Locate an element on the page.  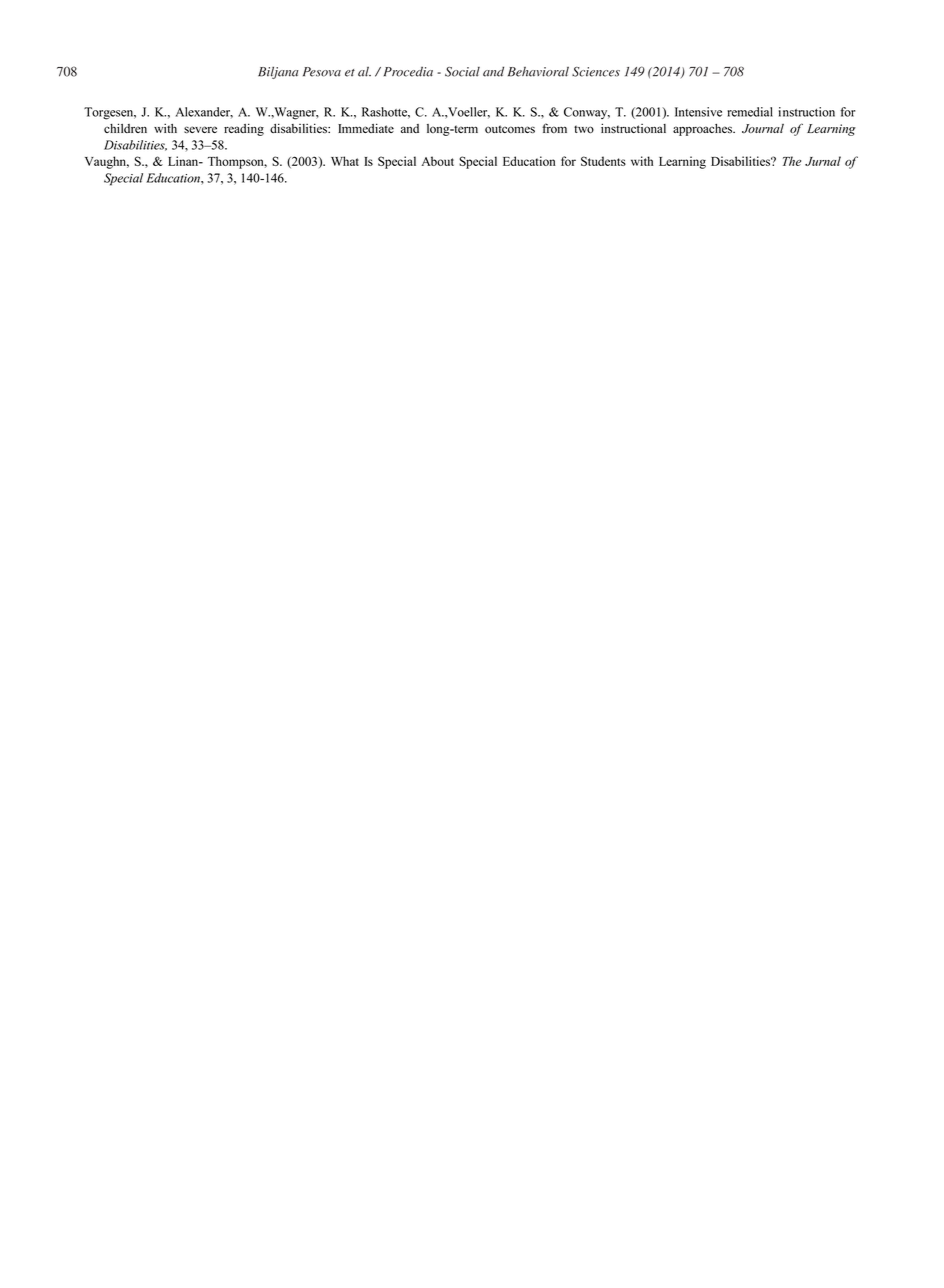
What is located at coordinates (345, 161).
